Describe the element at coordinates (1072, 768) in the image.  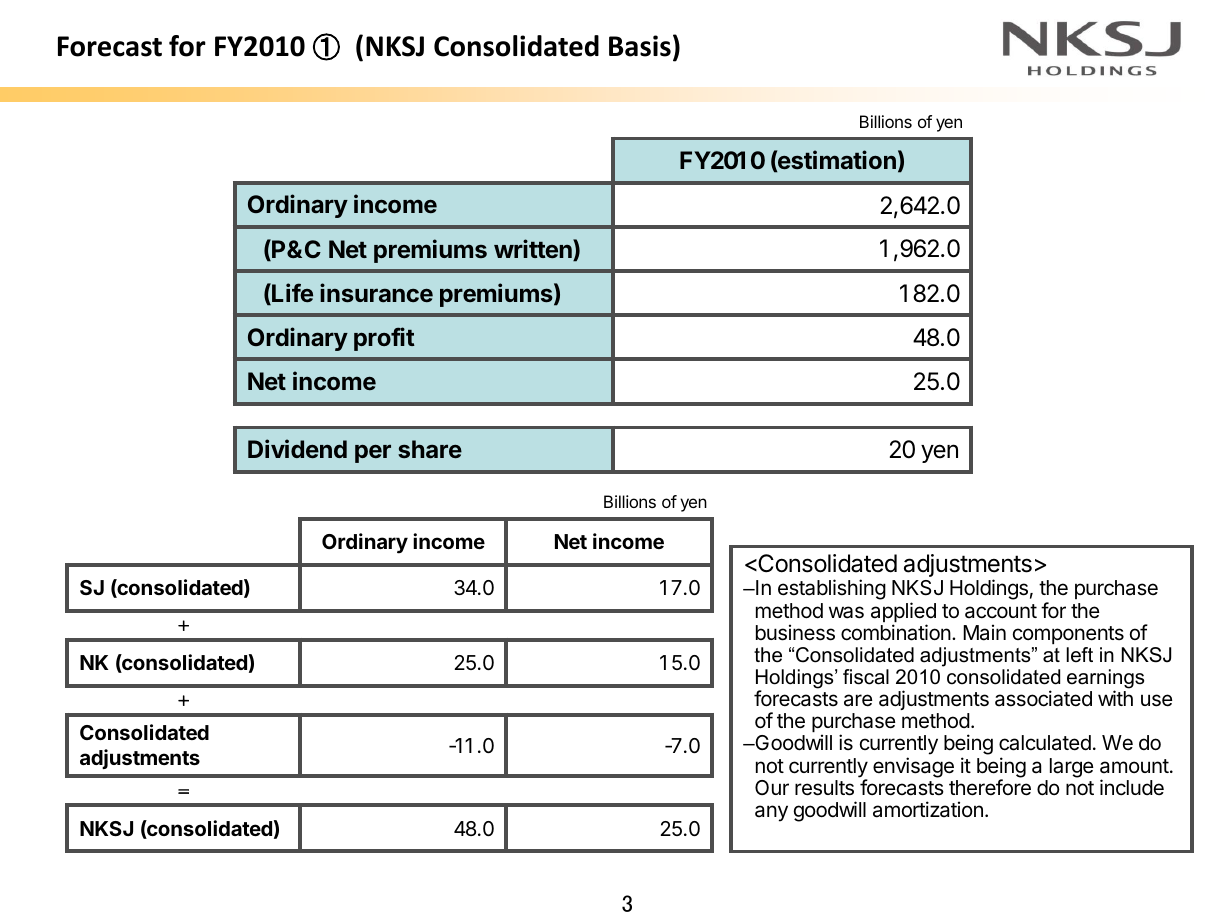
I see `large` at that location.
